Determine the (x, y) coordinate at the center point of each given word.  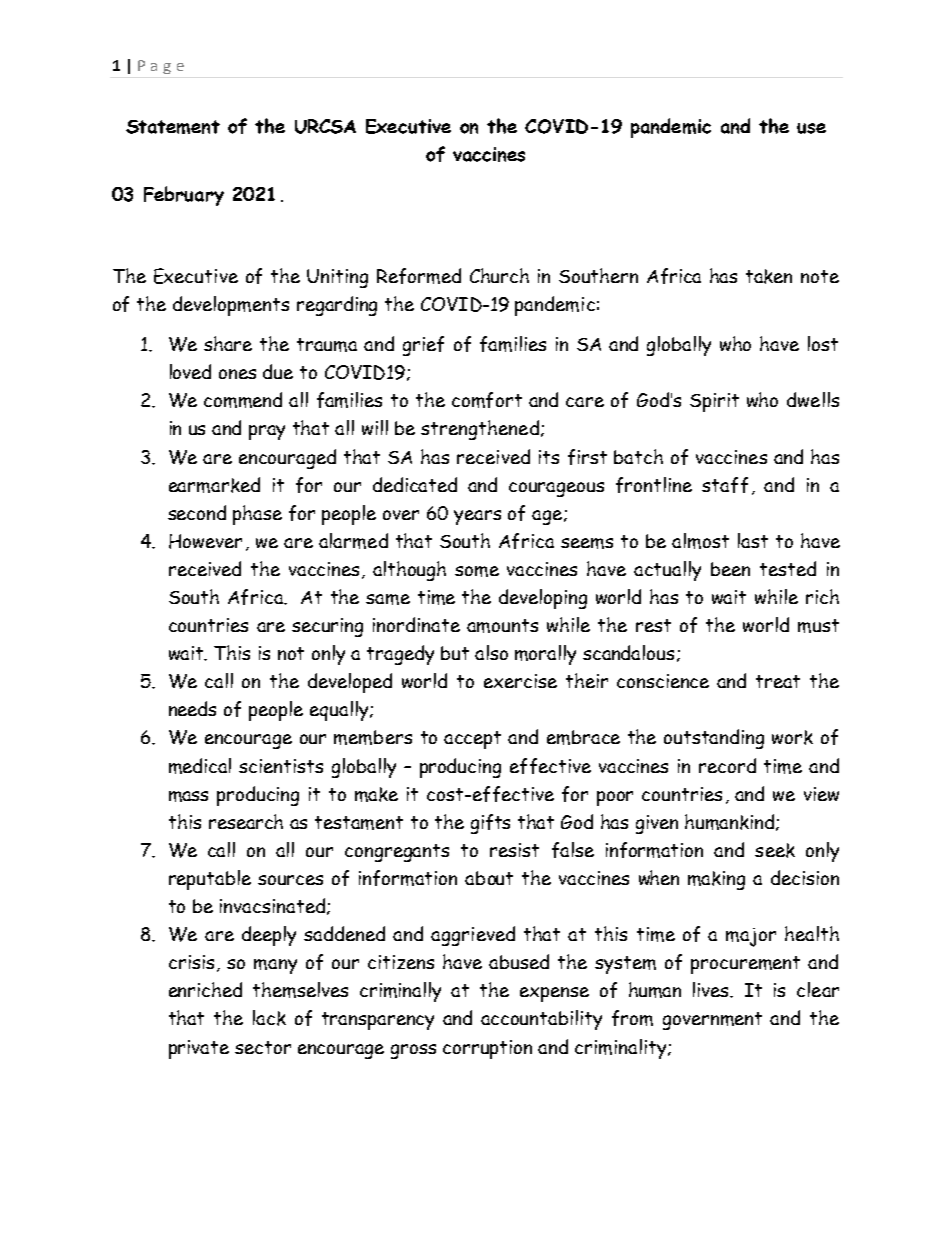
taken (769, 276)
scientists (281, 766)
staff (725, 485)
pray (267, 432)
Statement (173, 127)
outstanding (714, 739)
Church (499, 275)
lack (269, 1018)
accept (472, 740)
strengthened (480, 430)
